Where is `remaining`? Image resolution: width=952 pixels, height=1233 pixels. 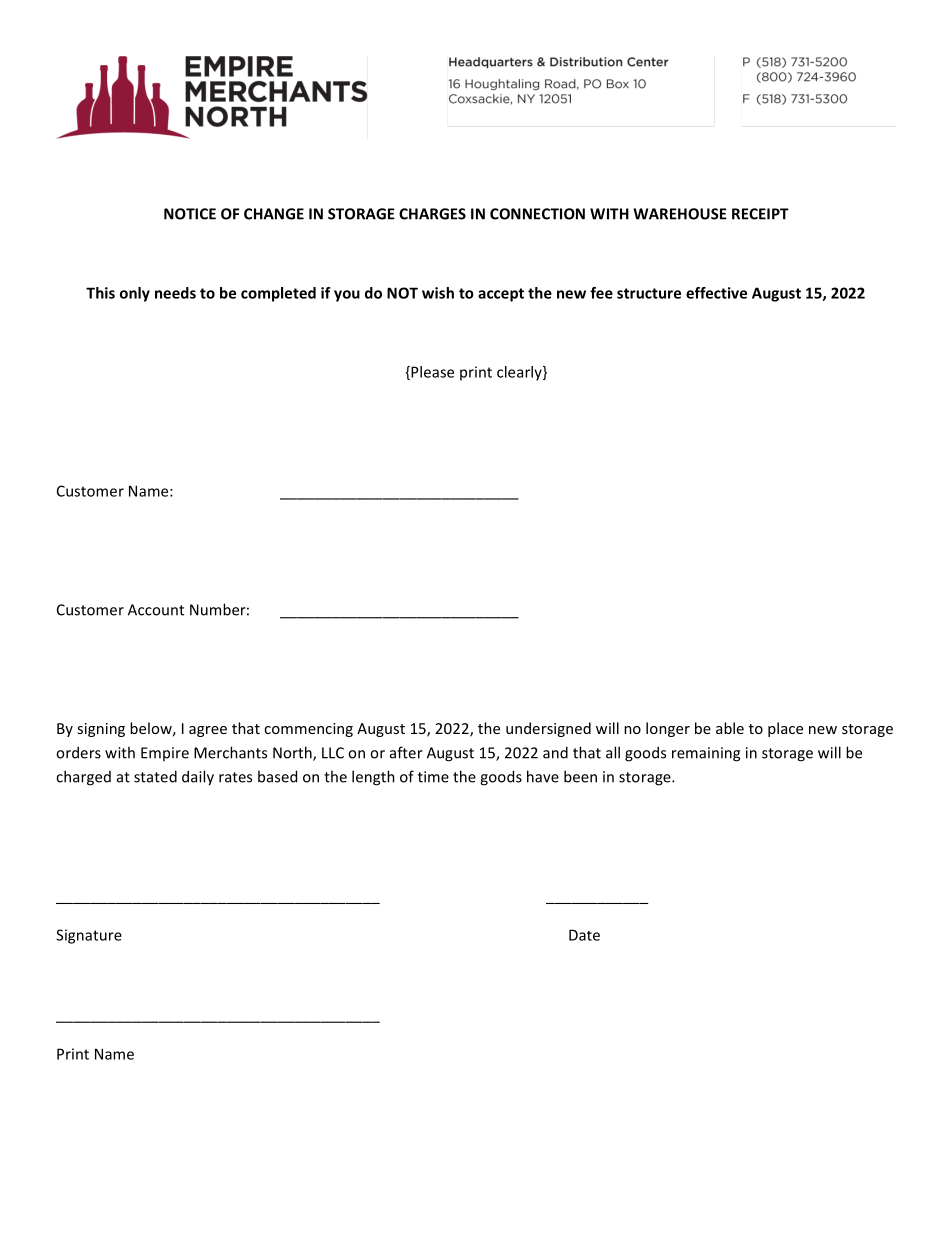
remaining is located at coordinates (706, 754).
